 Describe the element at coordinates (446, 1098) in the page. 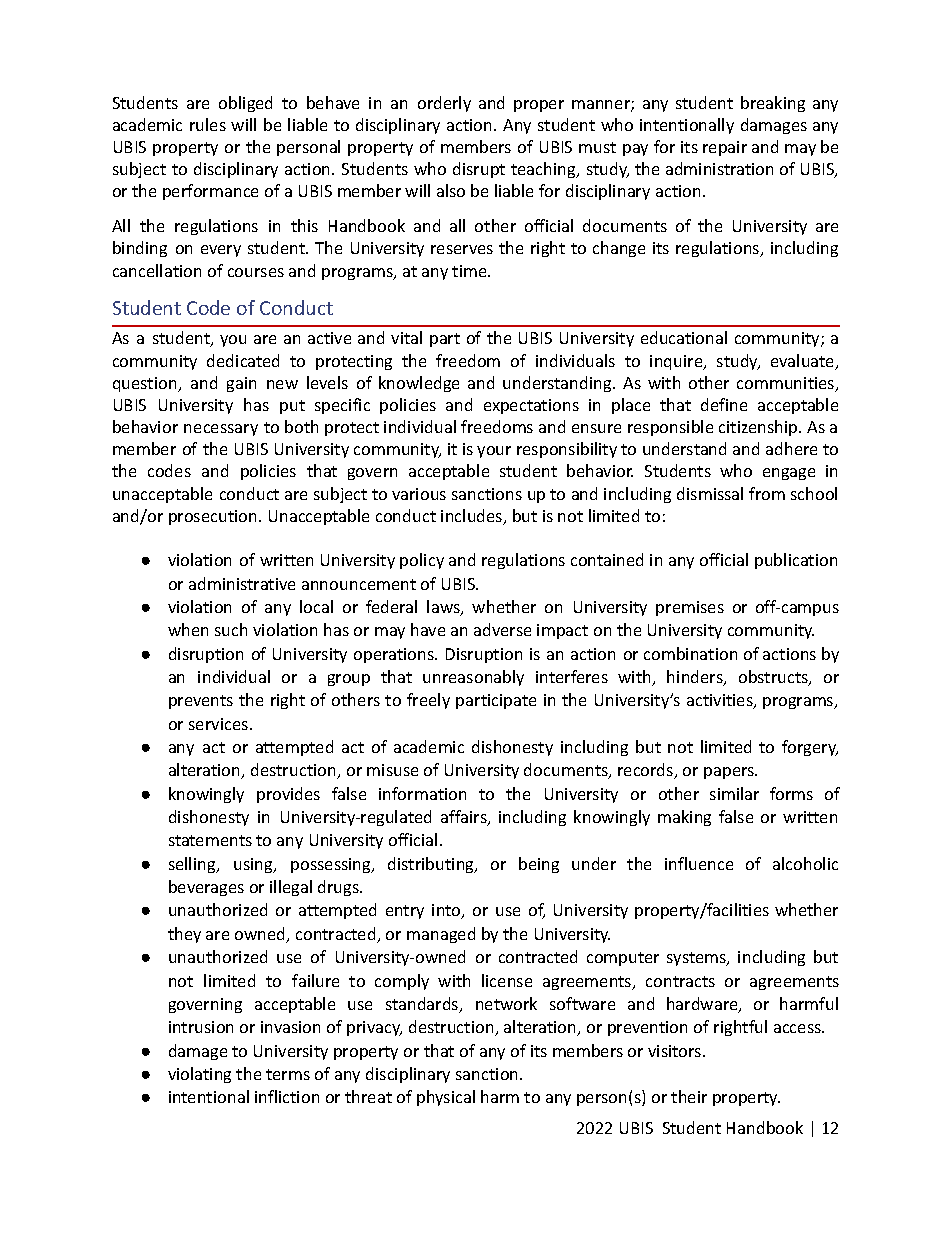

I see `physical` at that location.
